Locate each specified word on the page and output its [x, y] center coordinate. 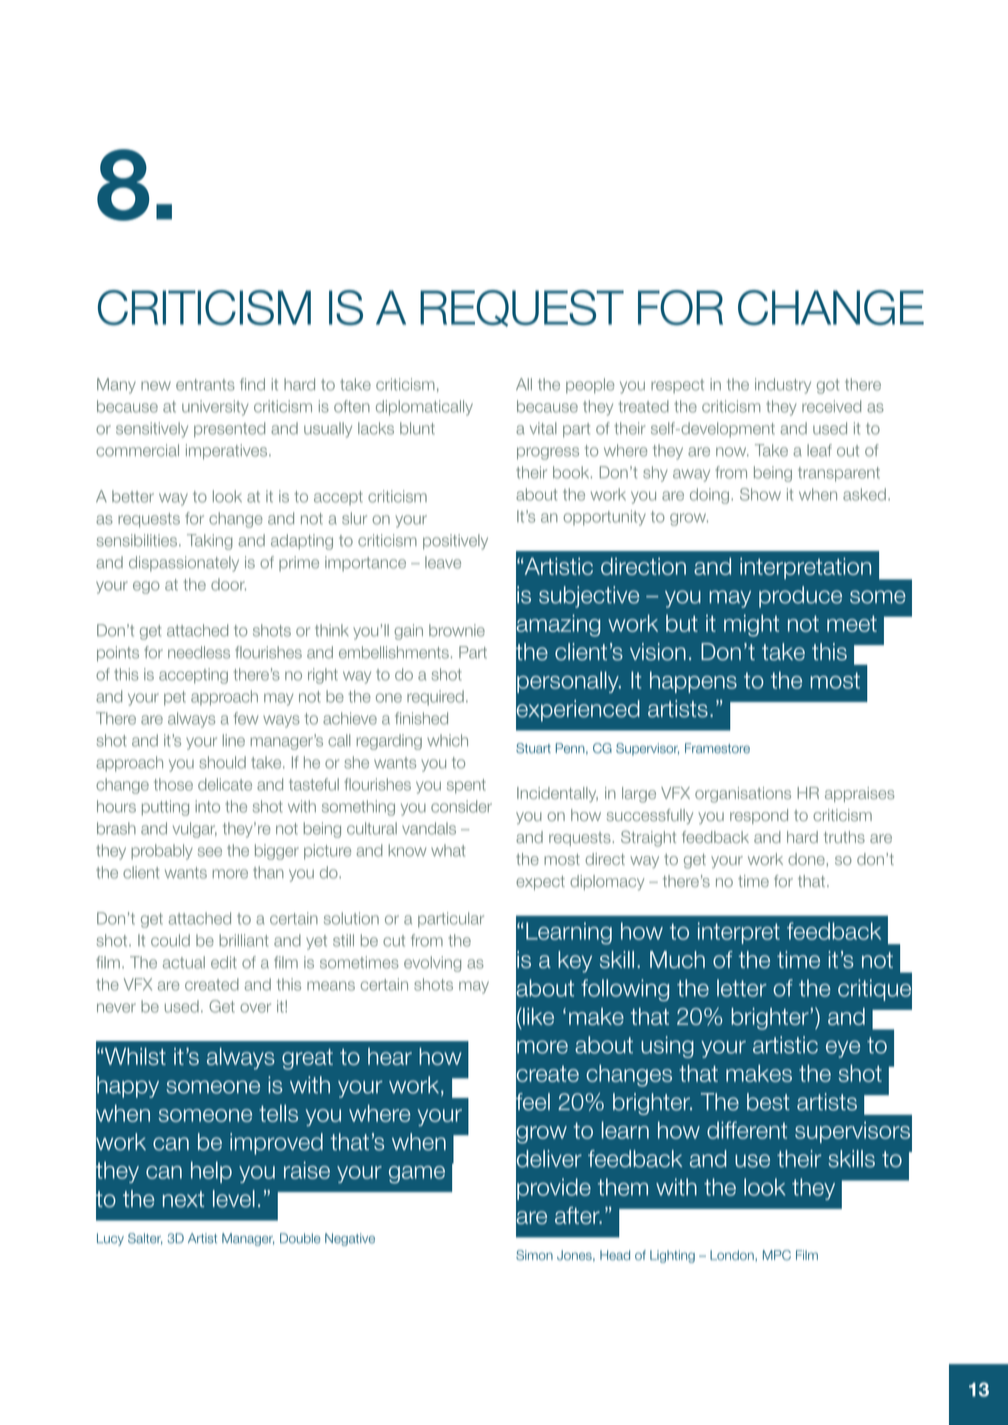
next [183, 1199]
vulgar [195, 830]
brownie [457, 630]
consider [461, 806]
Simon [534, 1255]
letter [742, 988]
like [537, 1016]
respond [759, 816]
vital [543, 428]
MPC [777, 1255]
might [751, 625]
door [228, 584]
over [255, 1008]
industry [783, 386]
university [215, 408]
